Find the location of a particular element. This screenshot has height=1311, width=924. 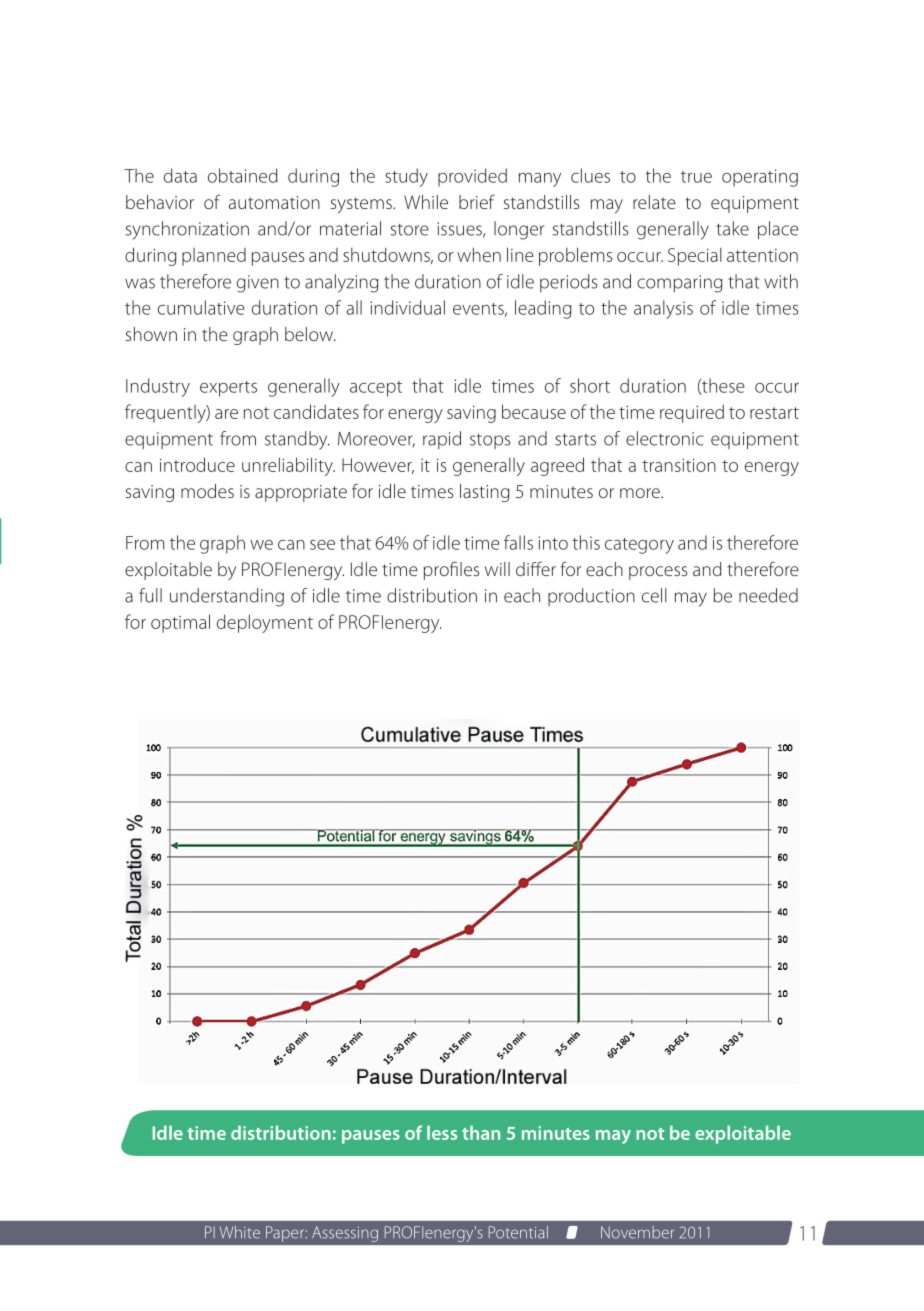

Potential is located at coordinates (518, 1232).
